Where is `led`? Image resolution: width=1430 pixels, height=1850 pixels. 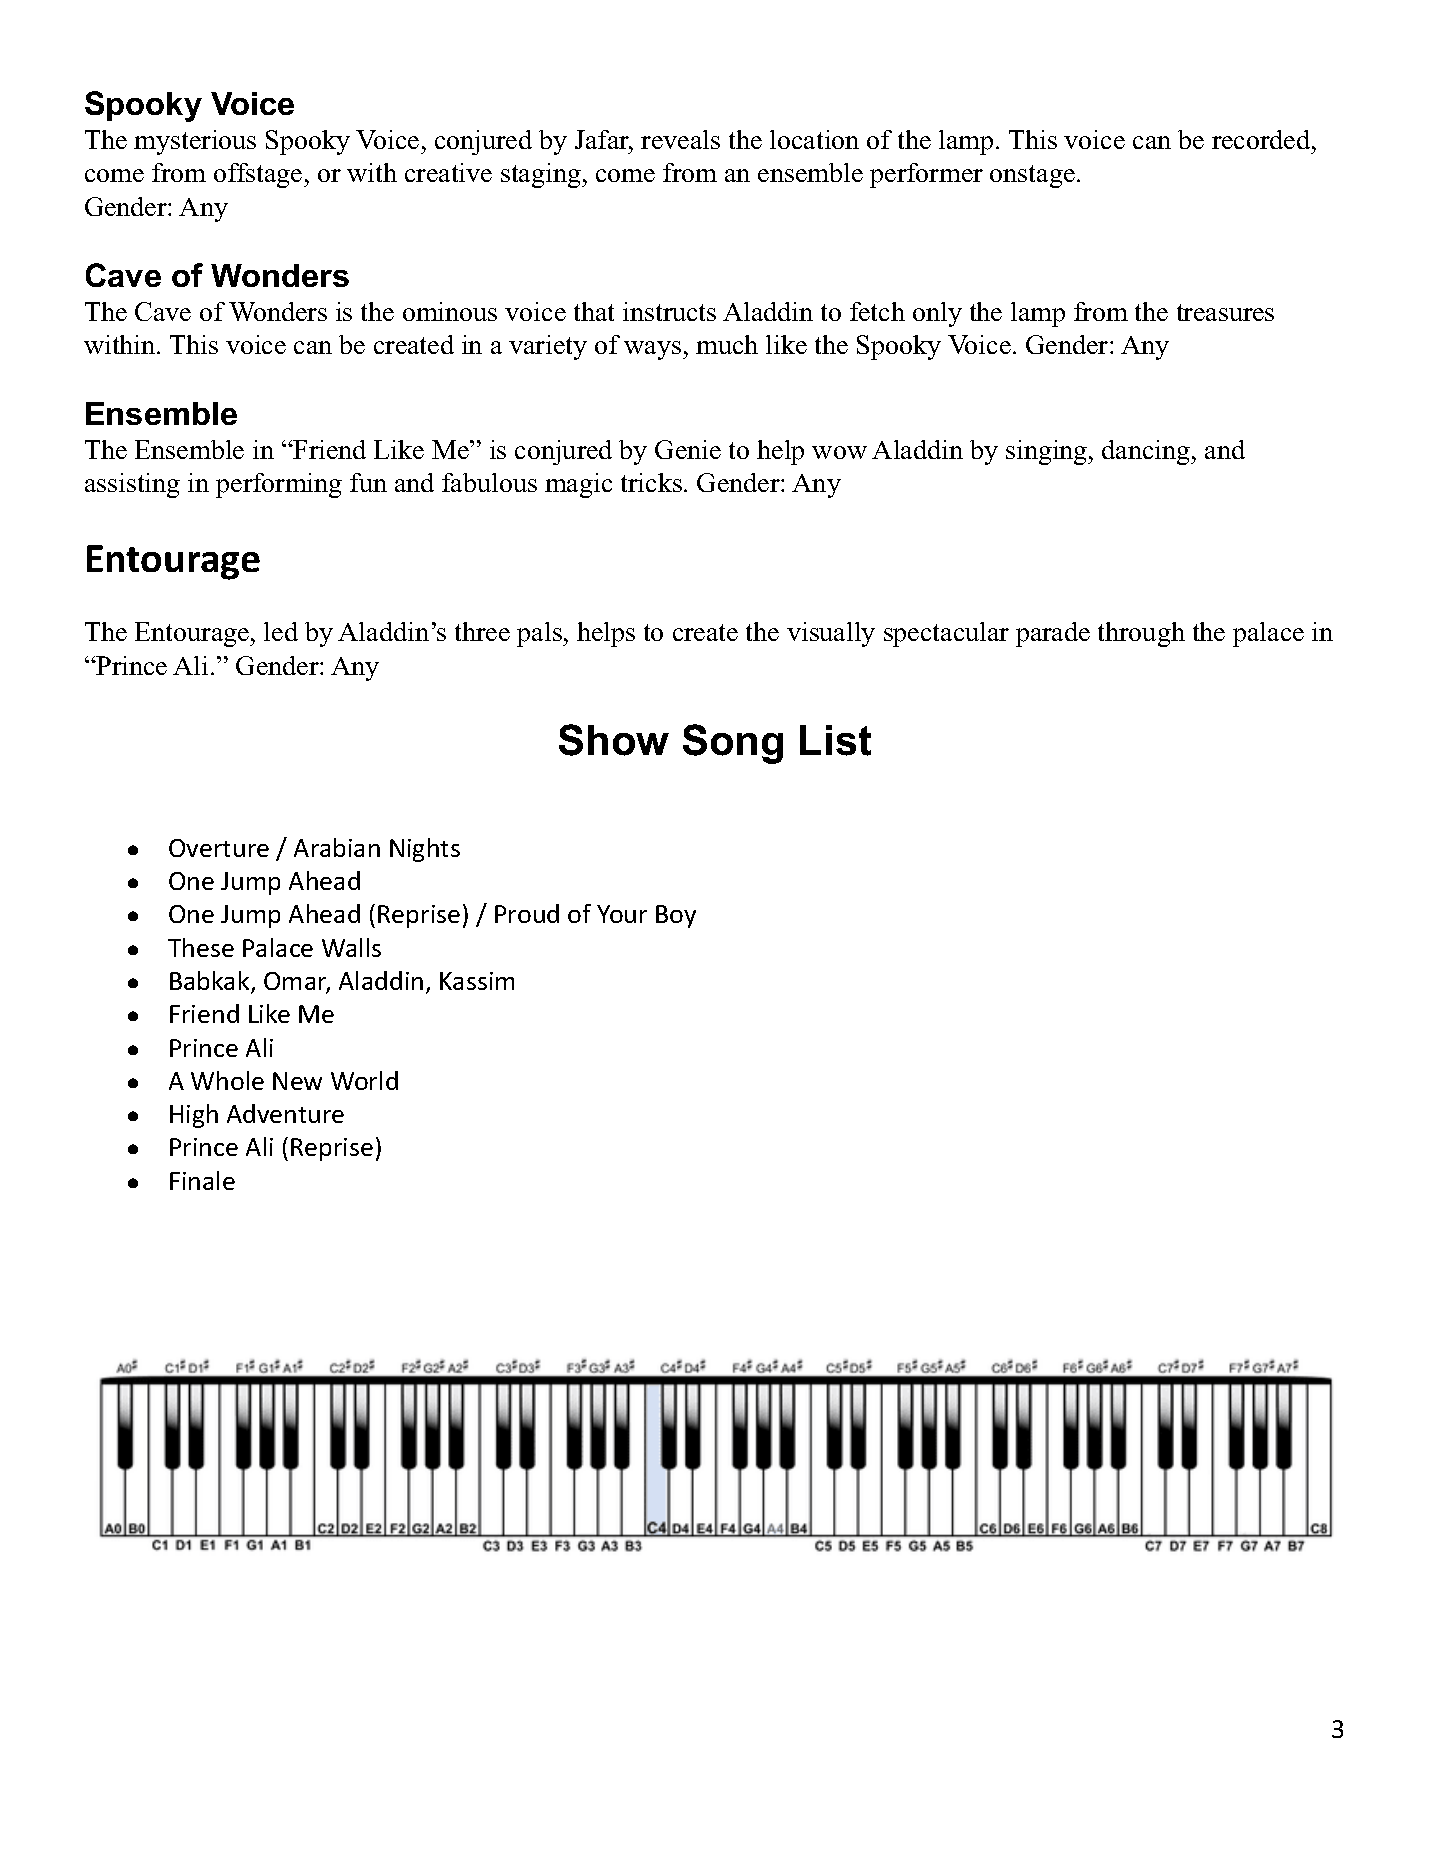 led is located at coordinates (281, 631).
